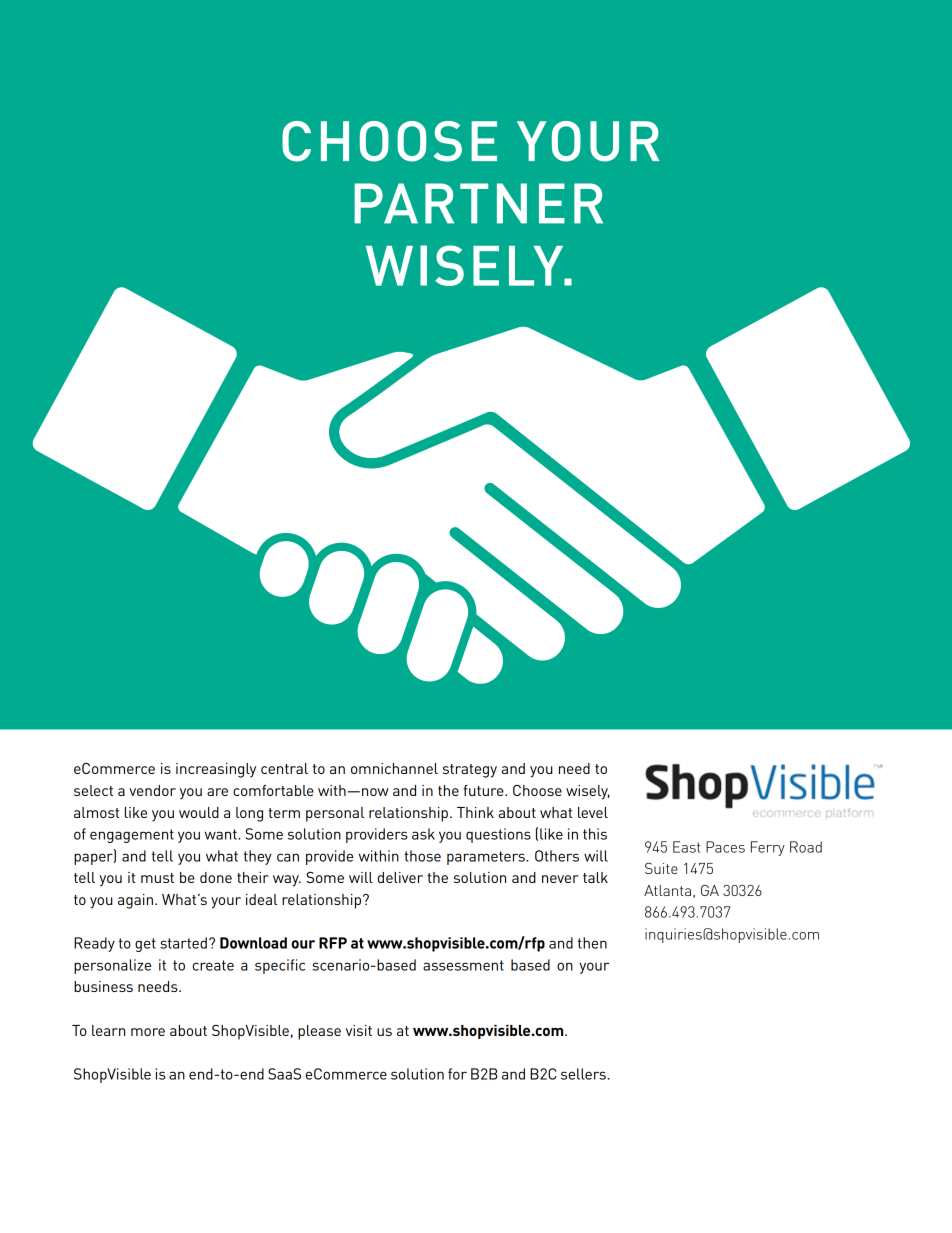 The height and width of the document is (1233, 952). I want to click on future, so click(484, 790).
